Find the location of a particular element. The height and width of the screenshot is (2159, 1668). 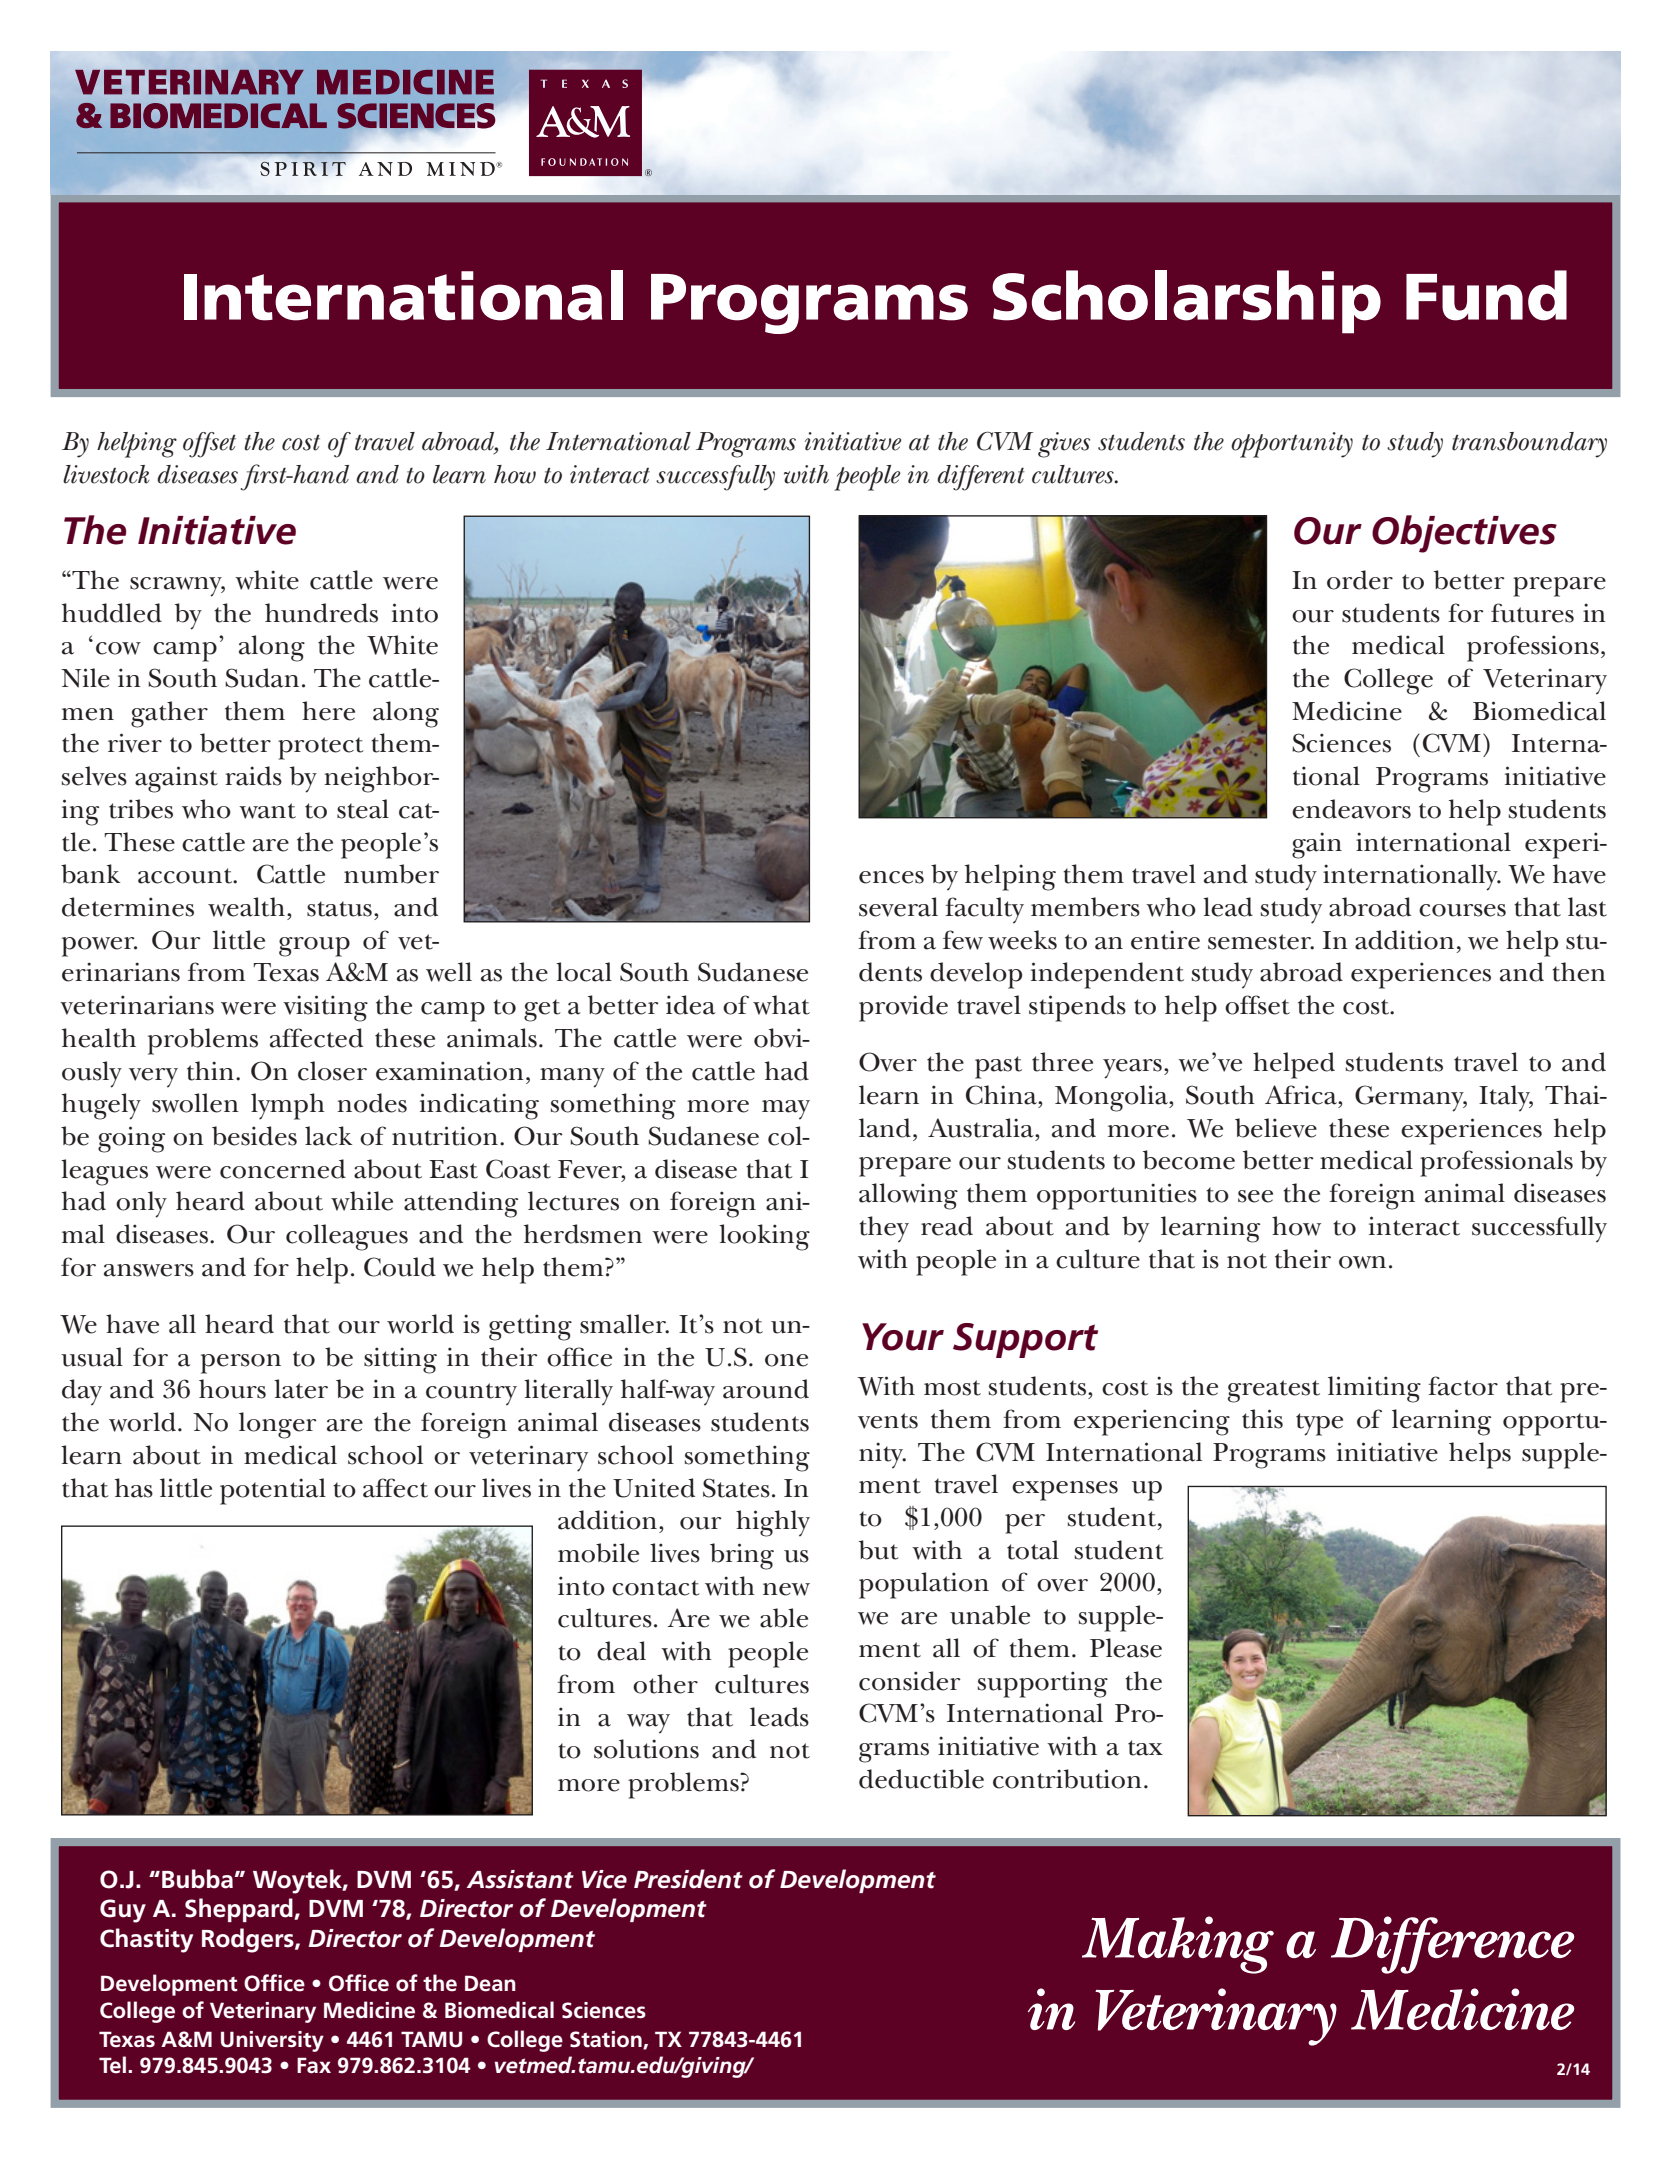

States is located at coordinates (736, 1488).
